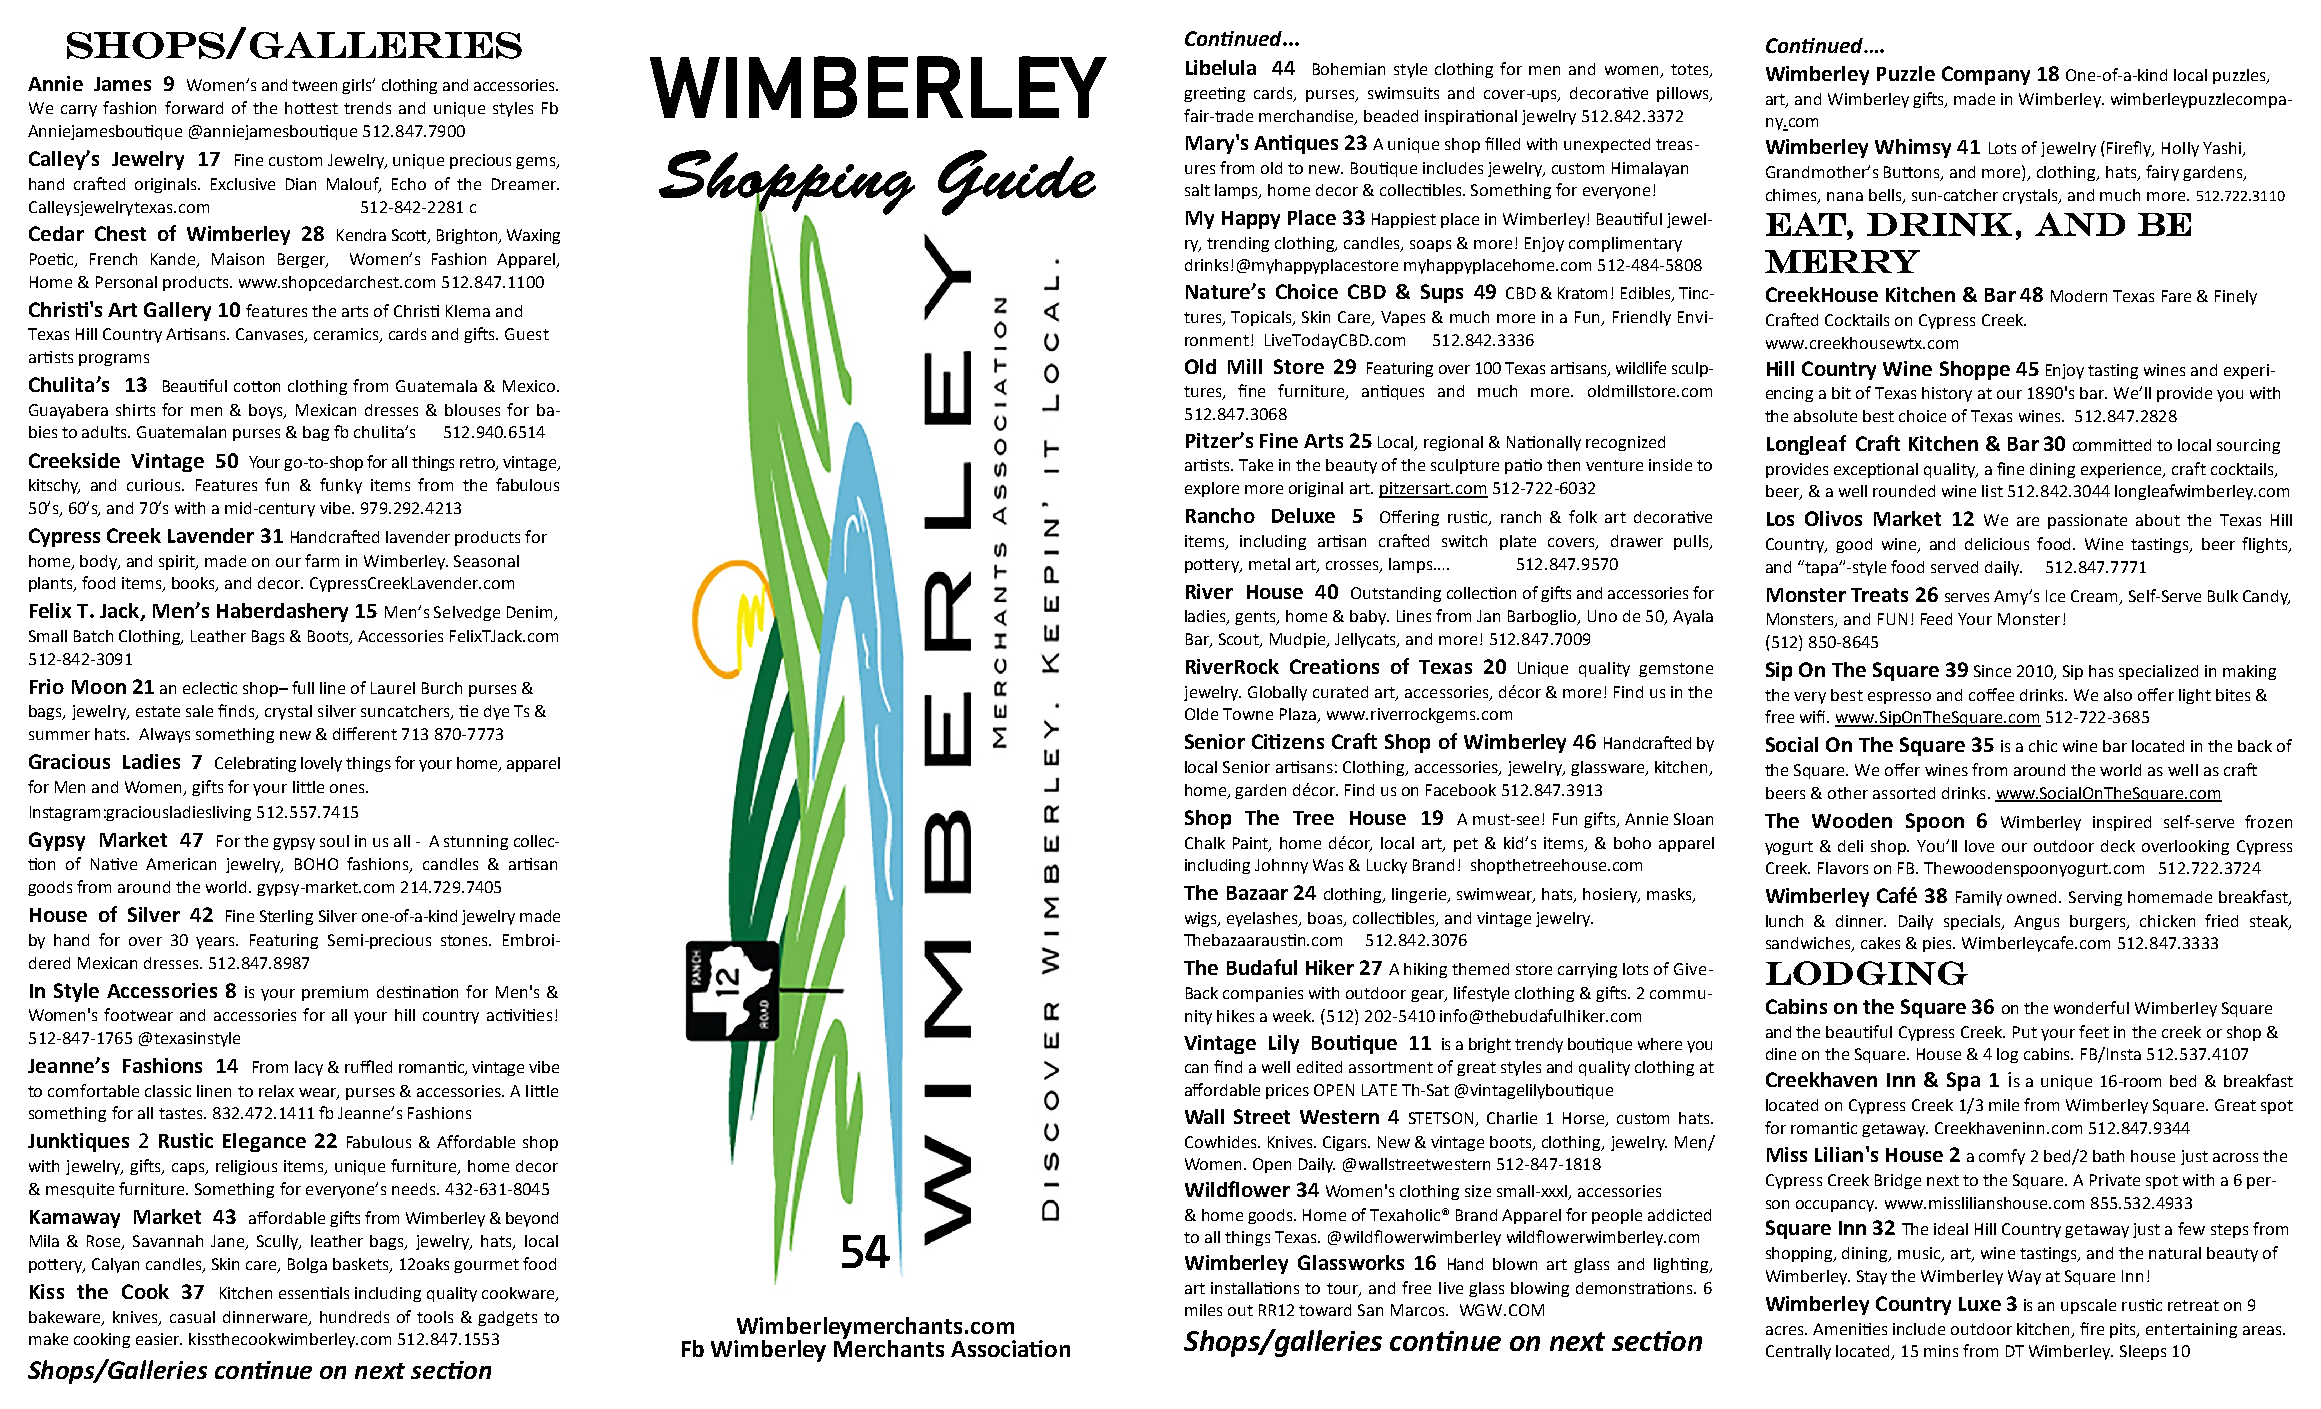  Describe the element at coordinates (2088, 1306) in the document. I see `upscale` at that location.
